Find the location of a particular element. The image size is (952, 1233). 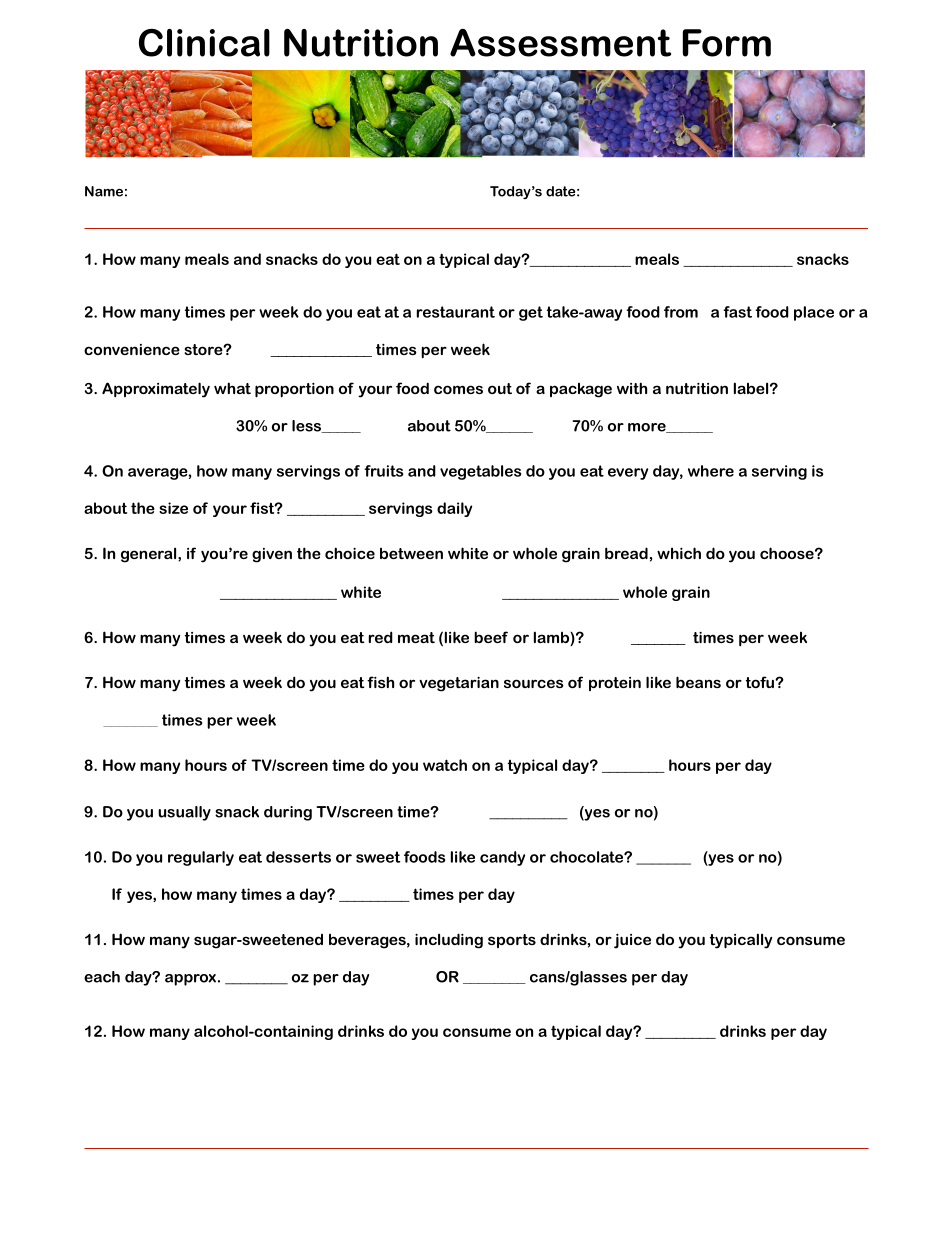

which is located at coordinates (679, 553).
